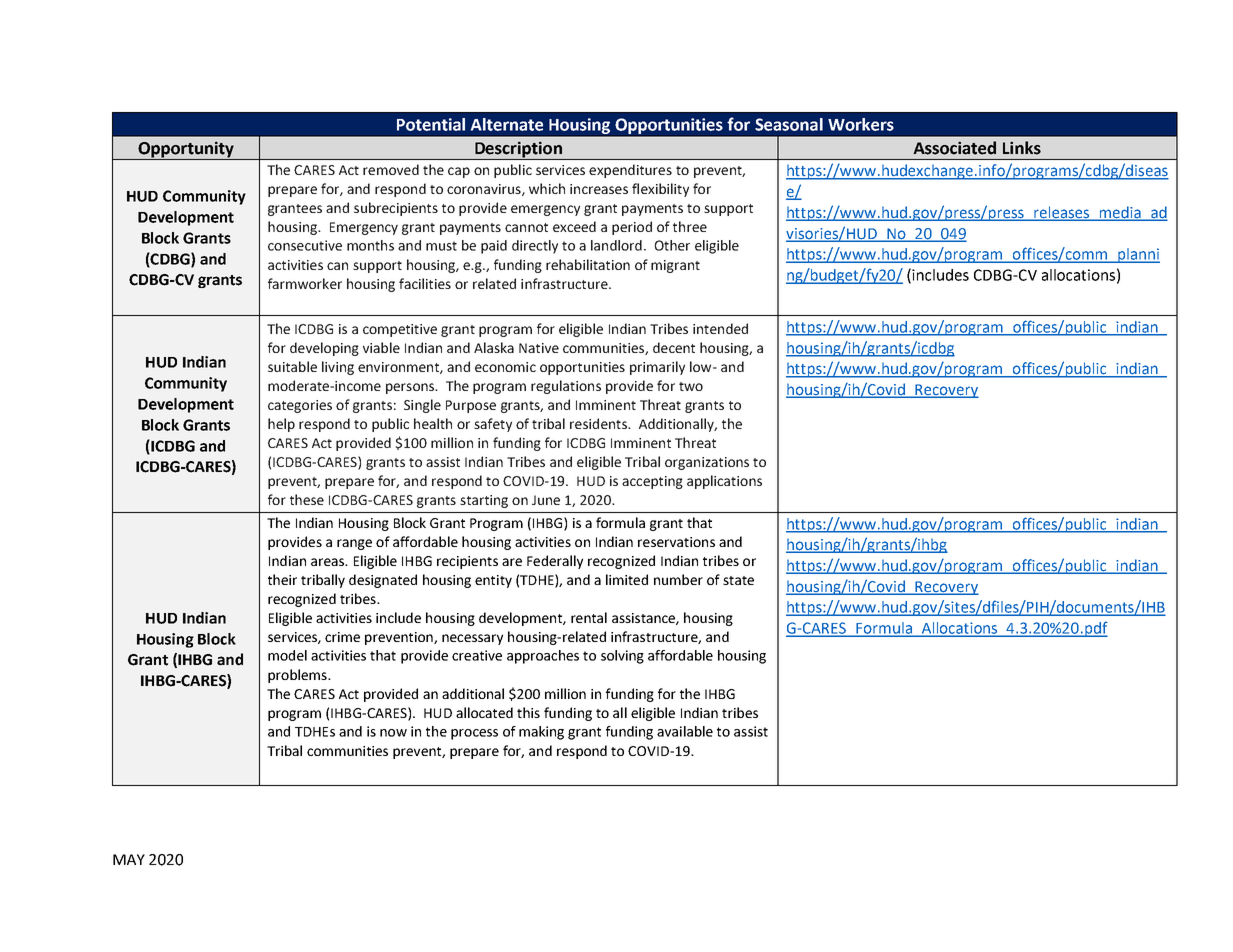  What do you see at coordinates (541, 733) in the page?
I see `making` at bounding box center [541, 733].
